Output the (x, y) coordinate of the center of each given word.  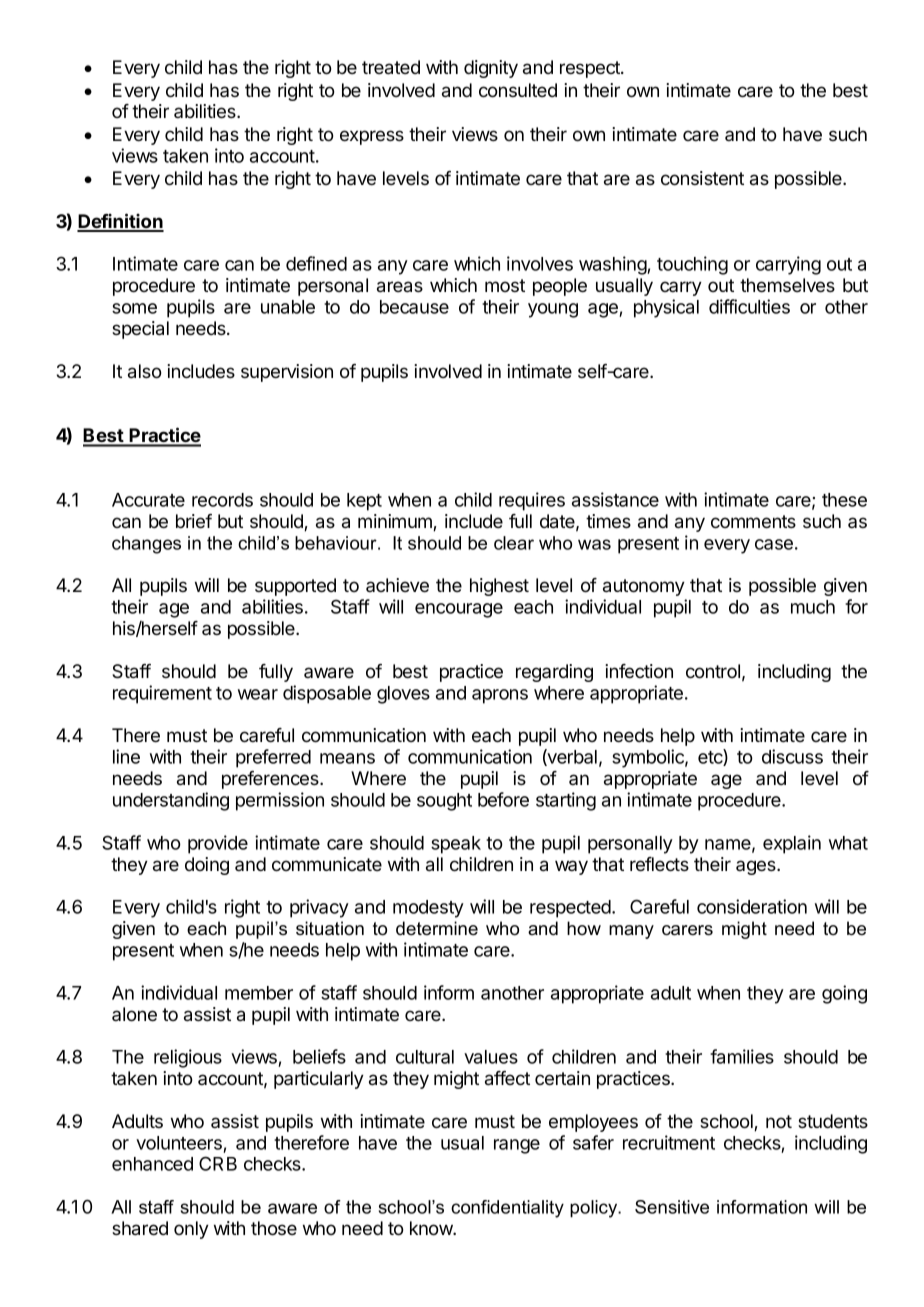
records (222, 500)
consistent (702, 178)
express (372, 137)
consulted (518, 90)
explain (792, 844)
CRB (218, 1163)
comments (753, 522)
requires (532, 501)
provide (218, 844)
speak (456, 845)
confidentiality (507, 1209)
